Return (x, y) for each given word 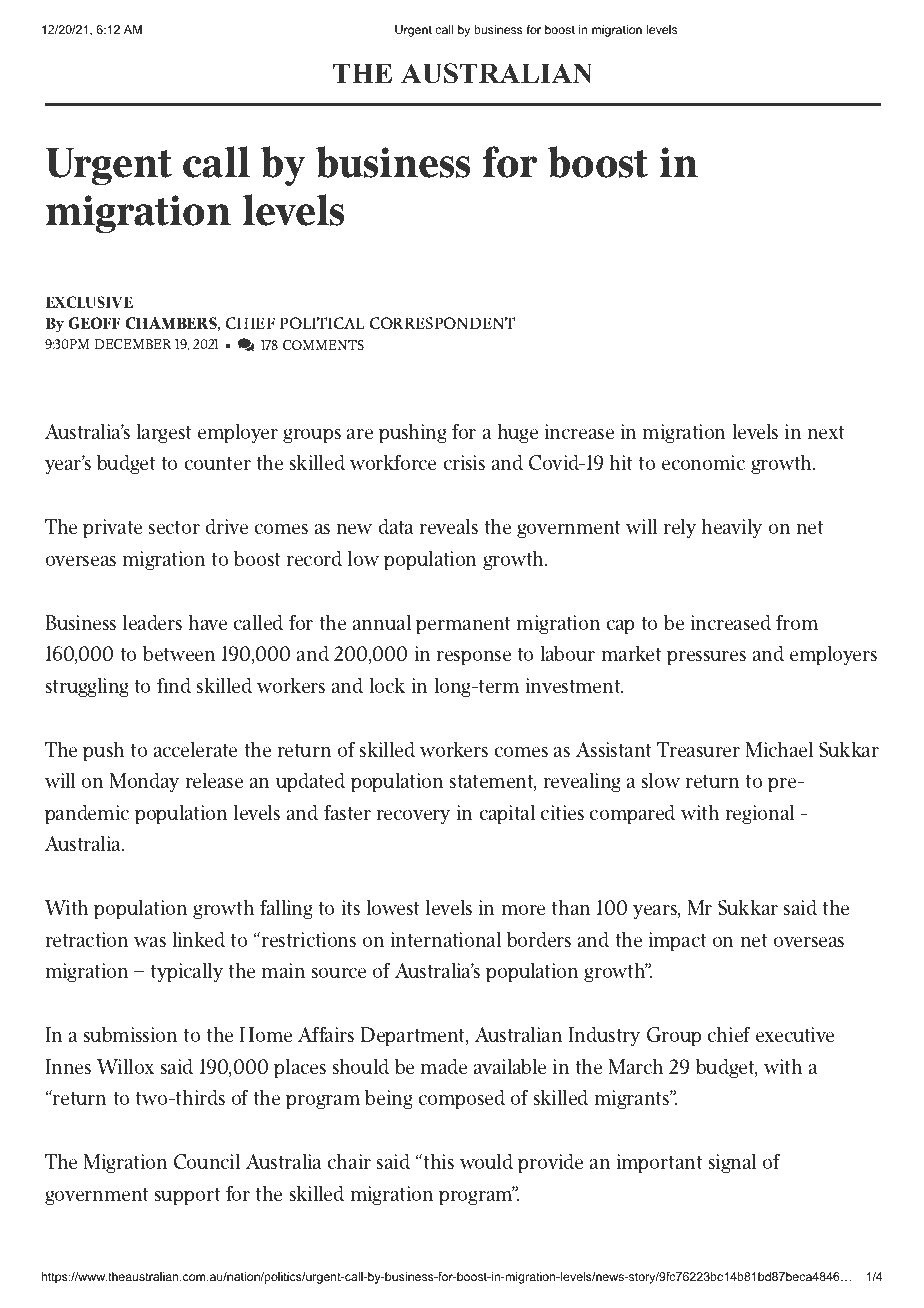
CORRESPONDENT (442, 323)
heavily (731, 528)
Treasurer (698, 749)
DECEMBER (132, 344)
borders (539, 939)
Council (207, 1161)
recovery (413, 816)
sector (174, 527)
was (150, 941)
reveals (448, 526)
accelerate (195, 749)
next (825, 432)
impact (677, 941)
